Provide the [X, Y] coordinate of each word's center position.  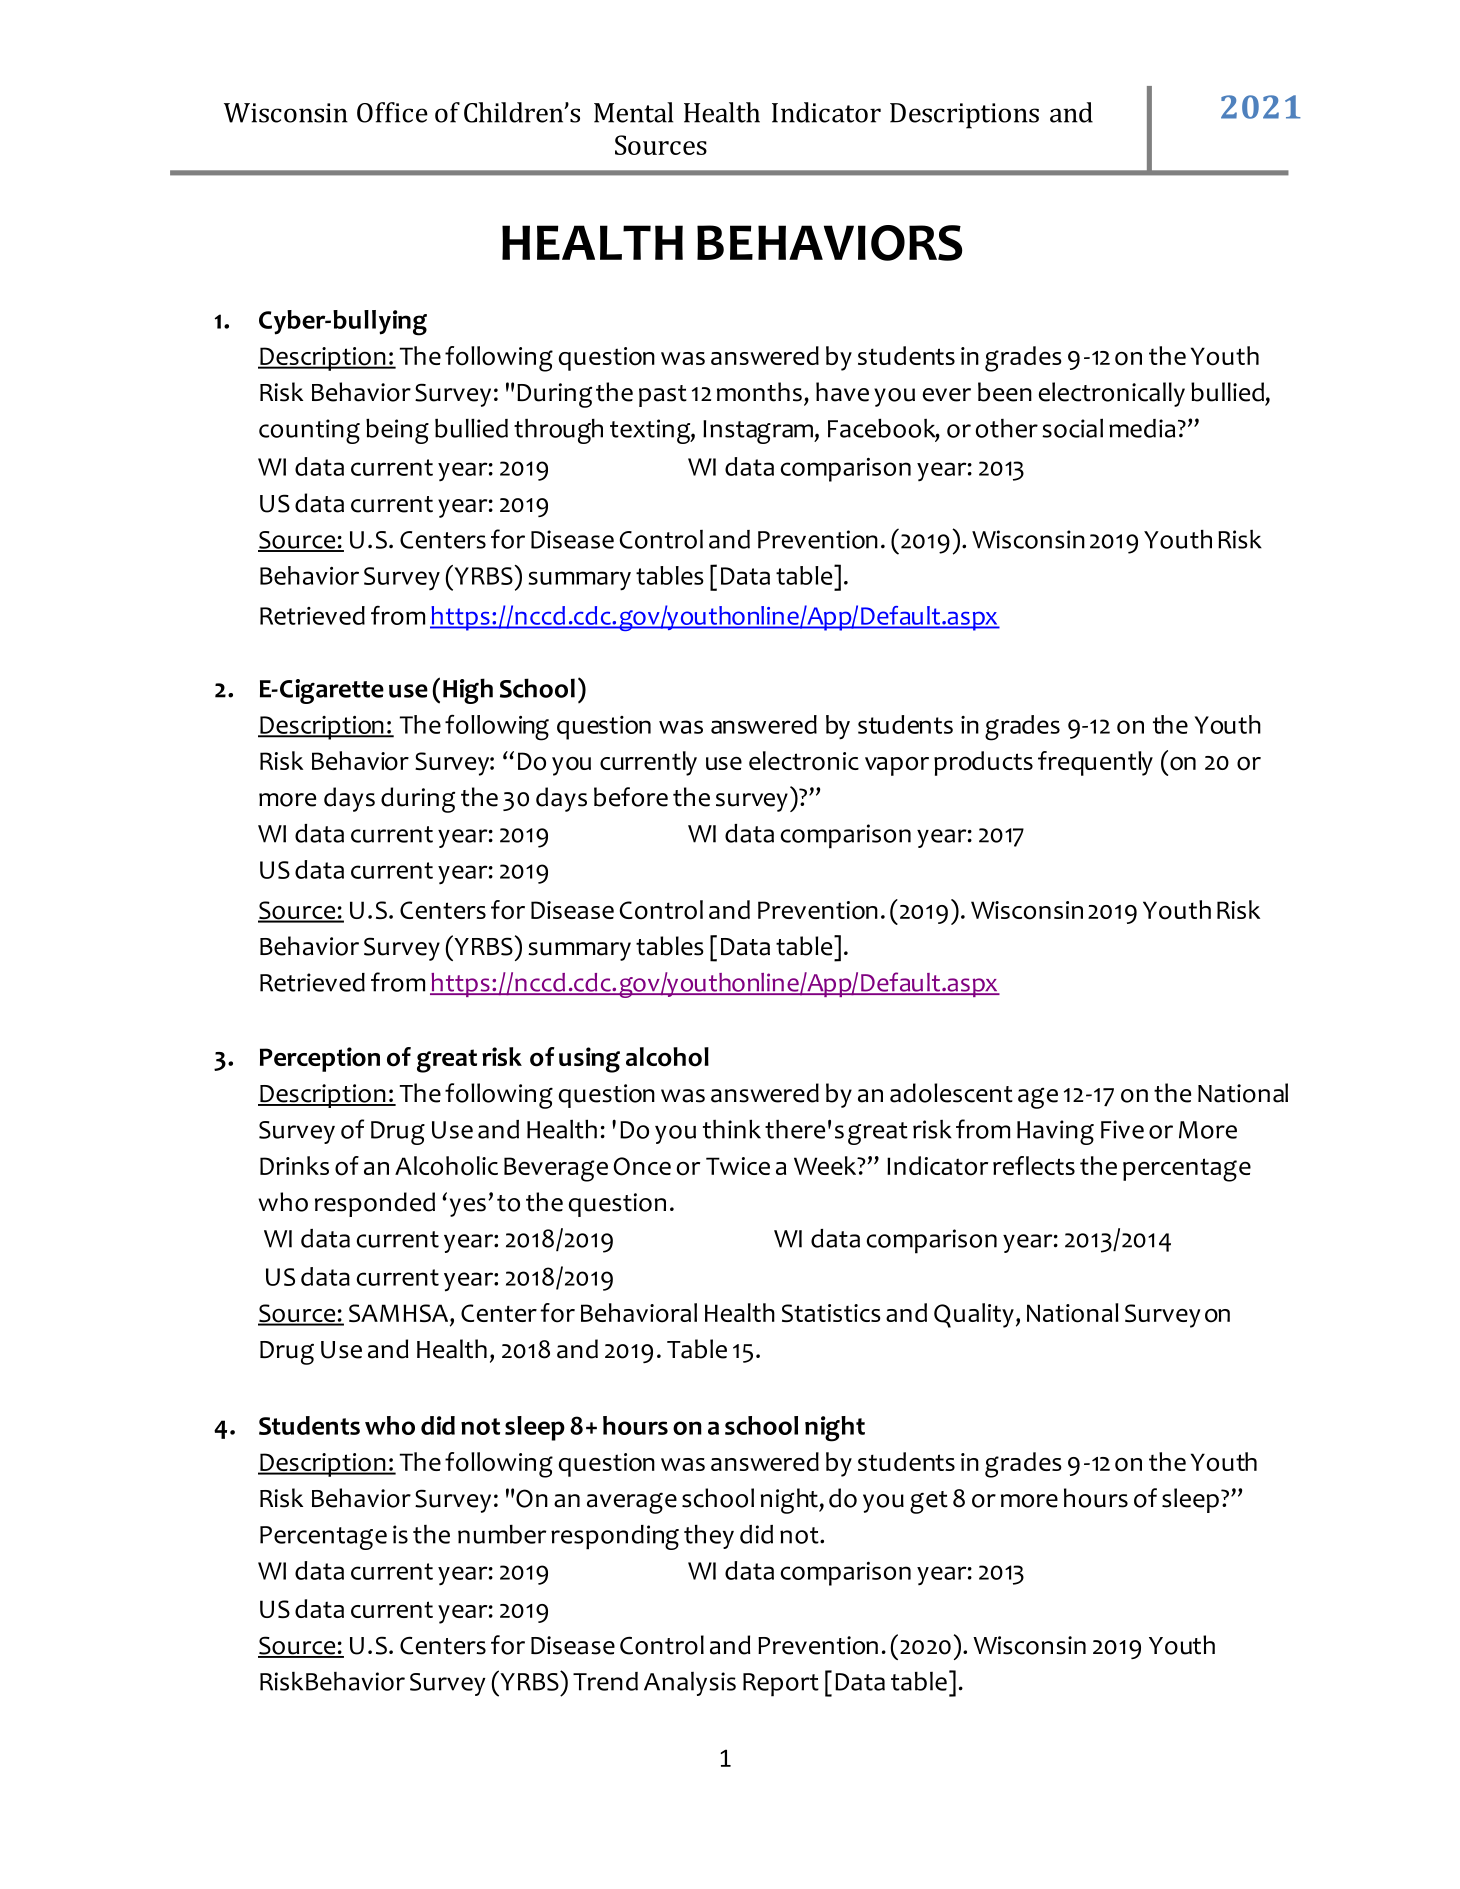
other [1007, 428]
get [929, 1502]
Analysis [690, 1684]
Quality [974, 1315]
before [631, 797]
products [983, 763]
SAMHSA [400, 1314]
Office [392, 112]
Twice [738, 1166]
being [397, 431]
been [1005, 392]
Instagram [759, 432]
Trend [605, 1681]
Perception [320, 1059]
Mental [634, 112]
